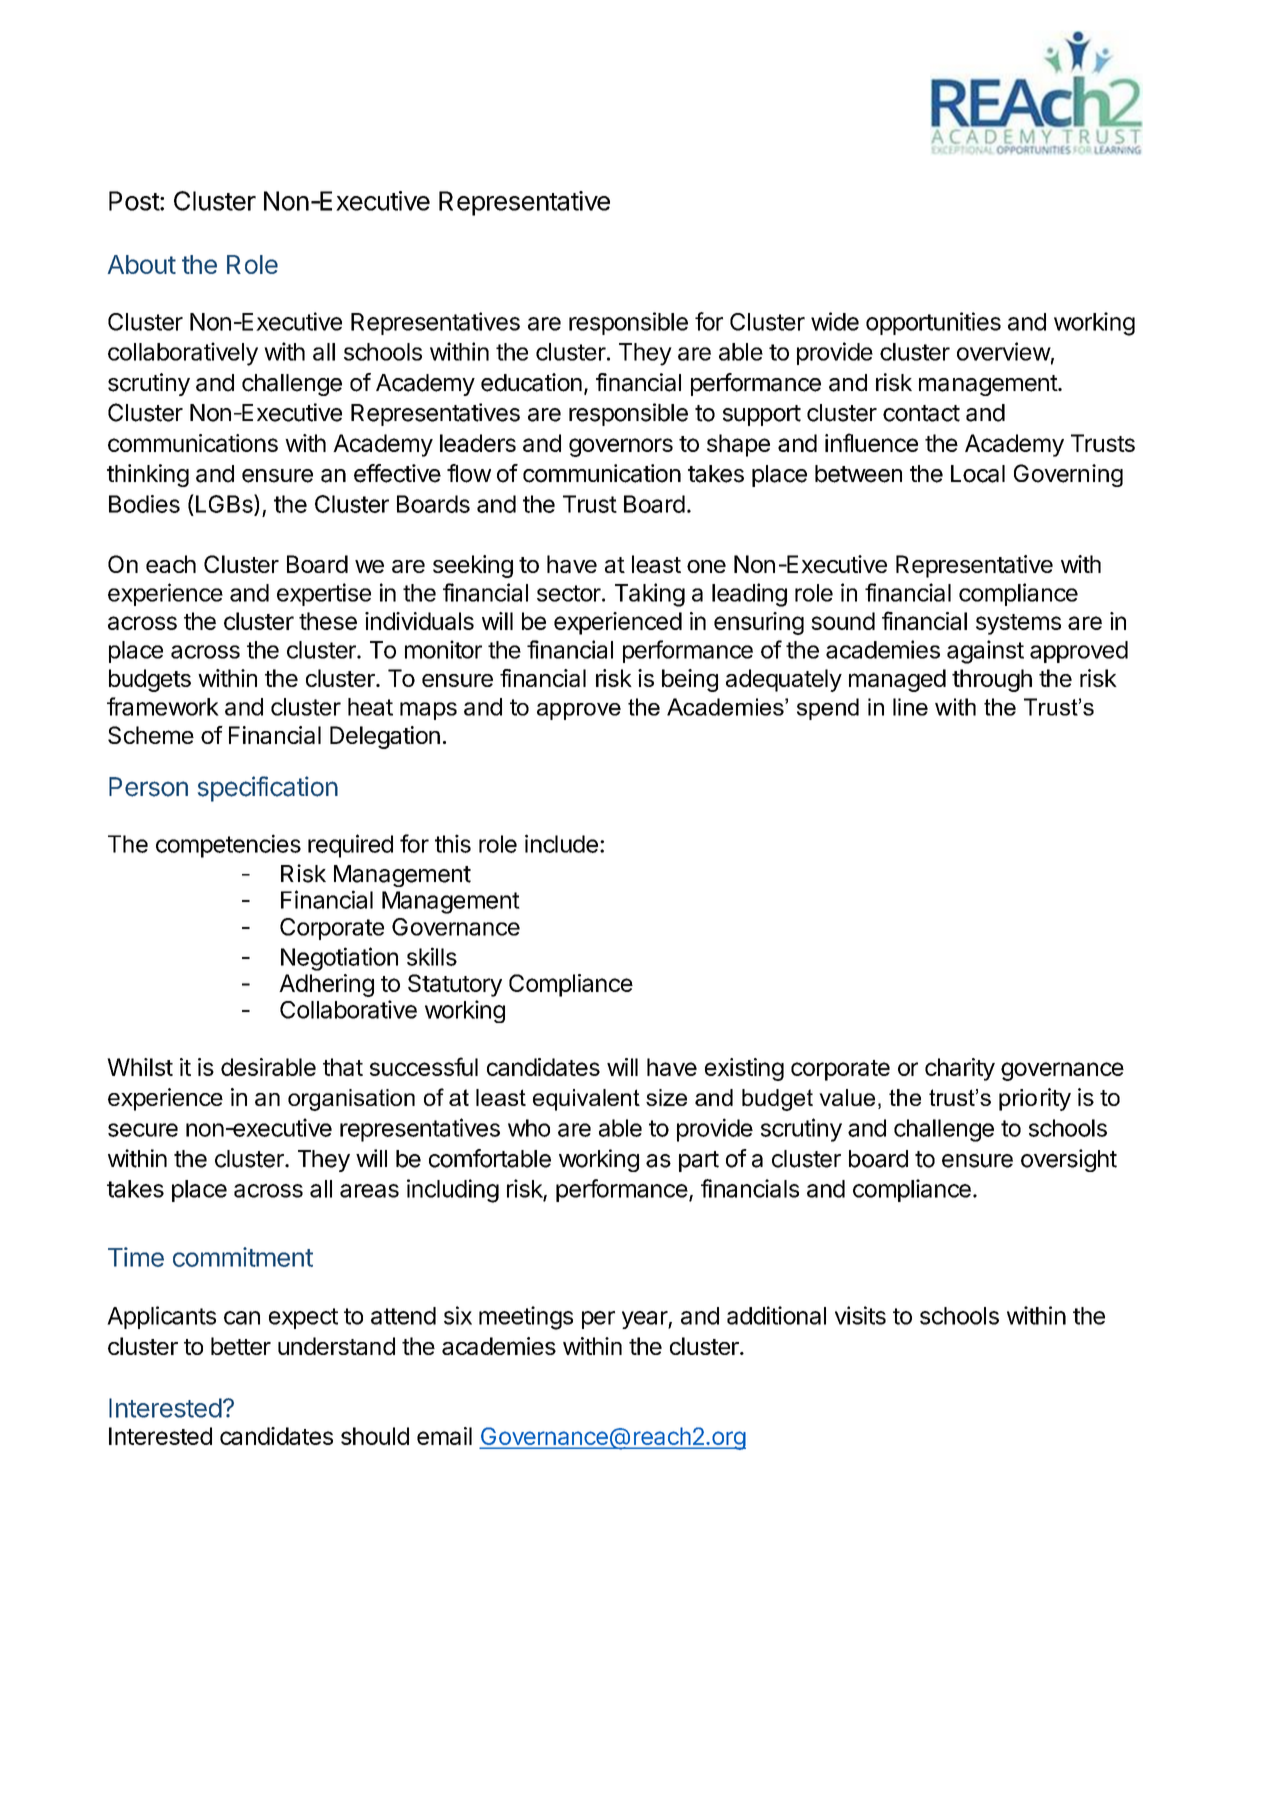 This document has width=1280, height=1811. I want to click on charity, so click(960, 1069).
